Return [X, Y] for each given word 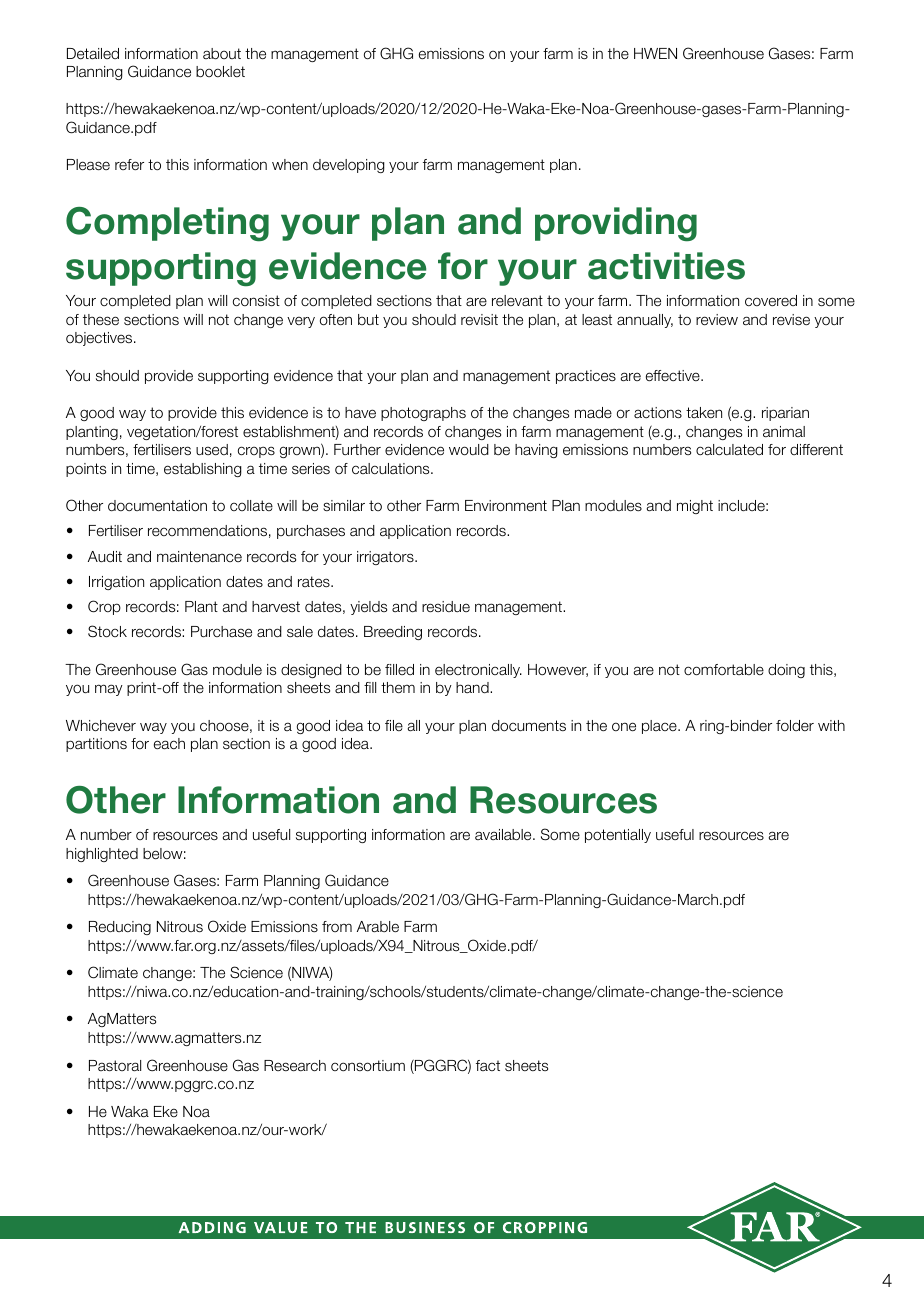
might [695, 507]
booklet [220, 72]
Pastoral [115, 1065]
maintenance [199, 556]
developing [349, 166]
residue [446, 606]
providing [616, 224]
